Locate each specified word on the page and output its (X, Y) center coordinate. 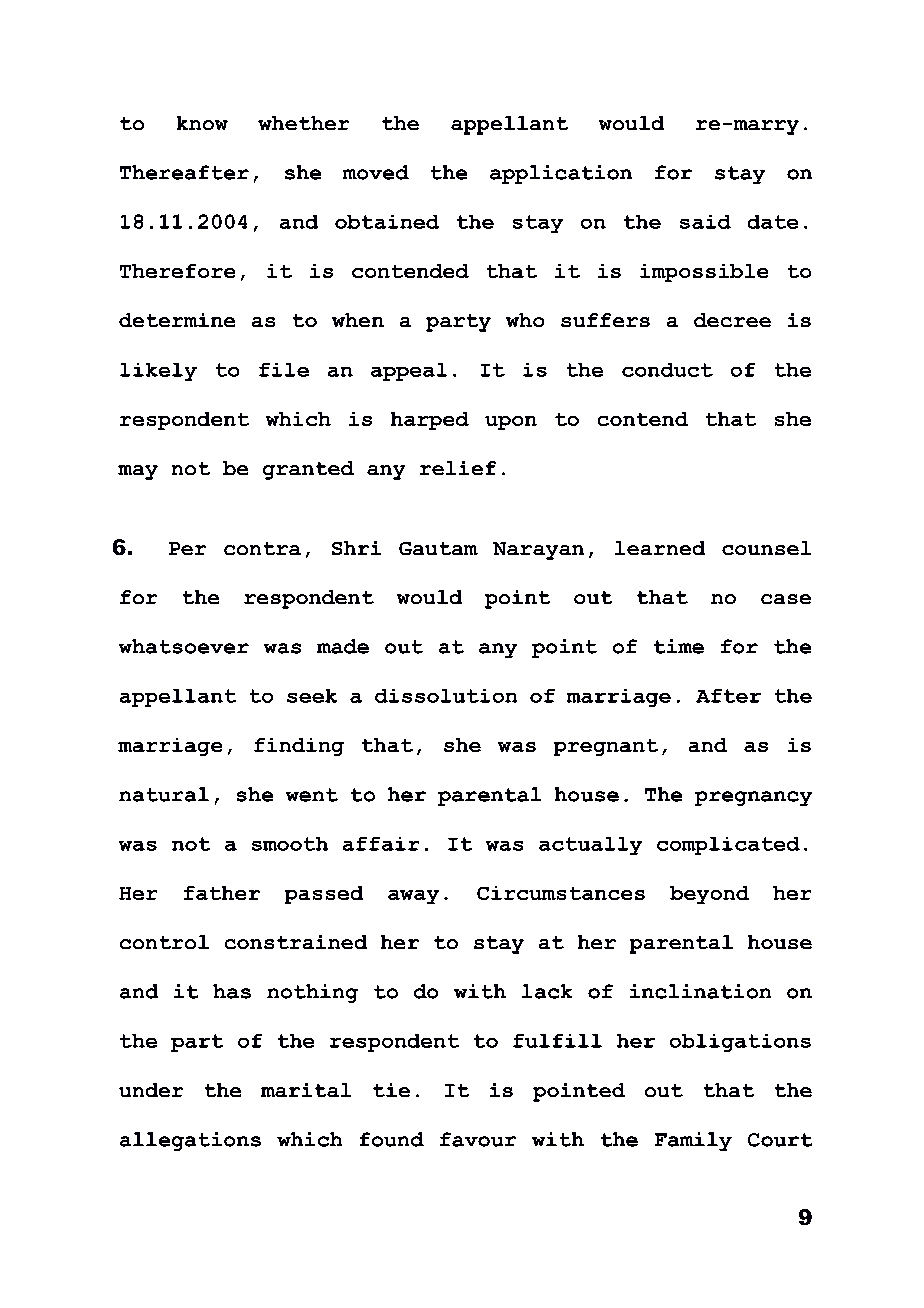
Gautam (438, 548)
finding (299, 747)
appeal (409, 372)
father (222, 893)
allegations (190, 1141)
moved (376, 172)
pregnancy (753, 798)
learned (660, 548)
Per (187, 548)
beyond (709, 895)
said (705, 222)
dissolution (446, 696)
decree (732, 320)
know (202, 123)
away (413, 897)
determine (177, 320)
